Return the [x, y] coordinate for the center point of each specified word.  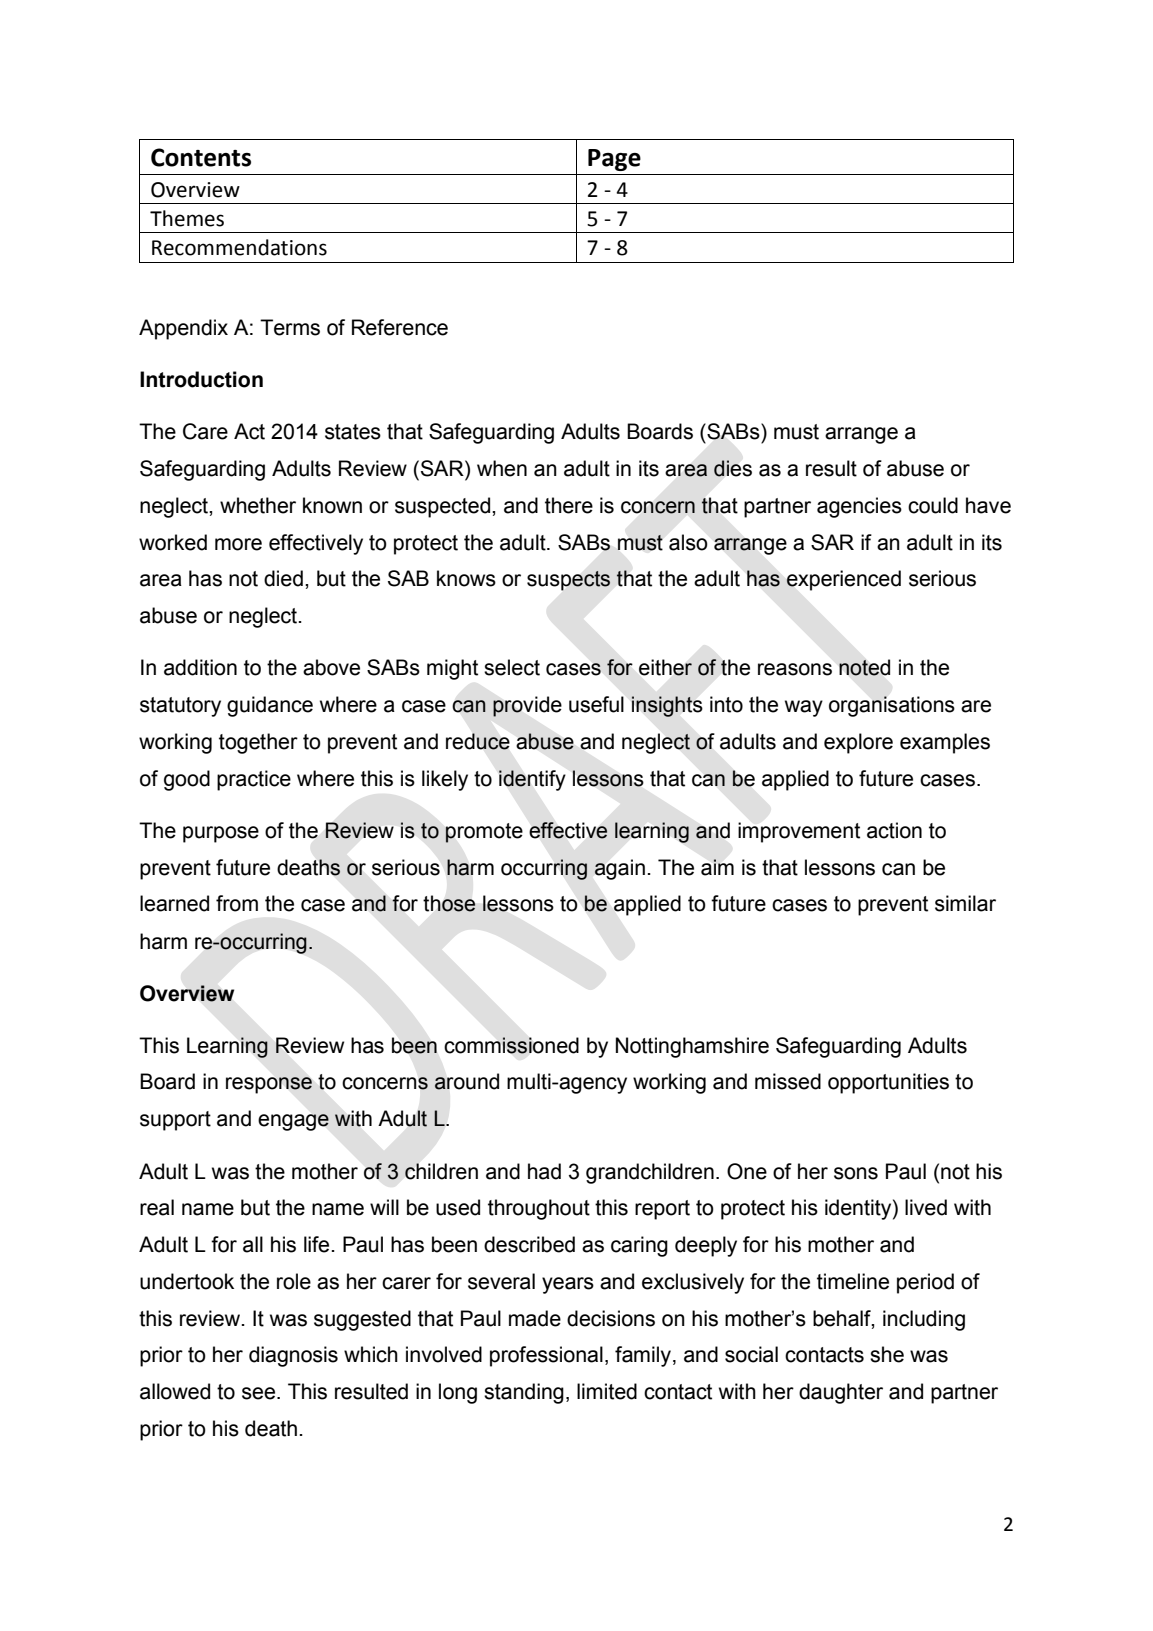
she [887, 1354]
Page [614, 160]
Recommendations [239, 247]
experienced [843, 580]
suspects [569, 581]
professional [546, 1356]
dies [733, 468]
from [237, 903]
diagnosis [293, 1356]
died [283, 578]
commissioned [511, 1045]
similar [965, 903]
